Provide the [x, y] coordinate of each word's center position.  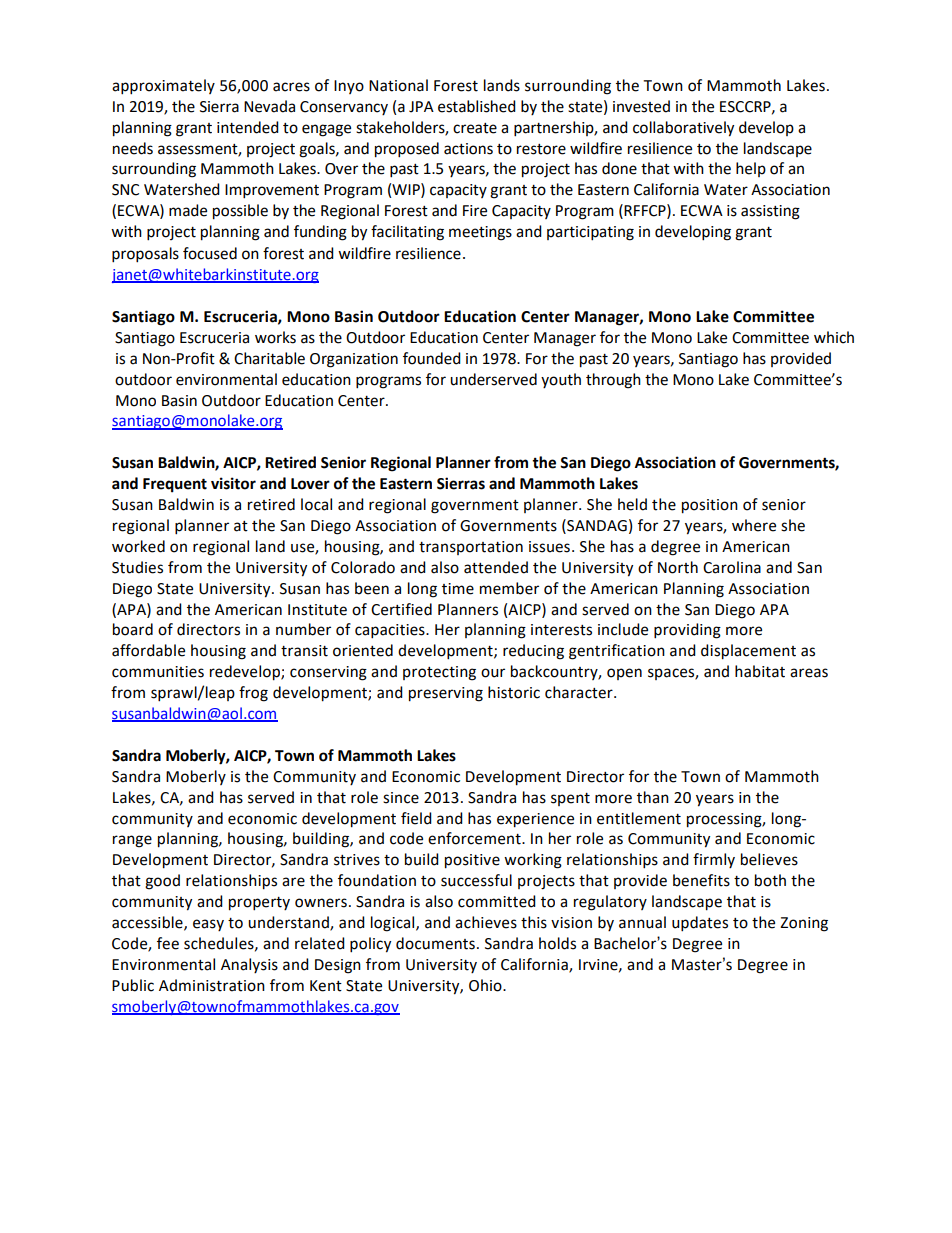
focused [210, 253]
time [458, 589]
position [710, 506]
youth [561, 380]
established [477, 106]
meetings [480, 233]
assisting [770, 212]
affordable [148, 650]
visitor [233, 483]
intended [248, 127]
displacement [748, 652]
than [653, 797]
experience [535, 820]
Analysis [249, 965]
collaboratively [683, 129]
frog [253, 694]
